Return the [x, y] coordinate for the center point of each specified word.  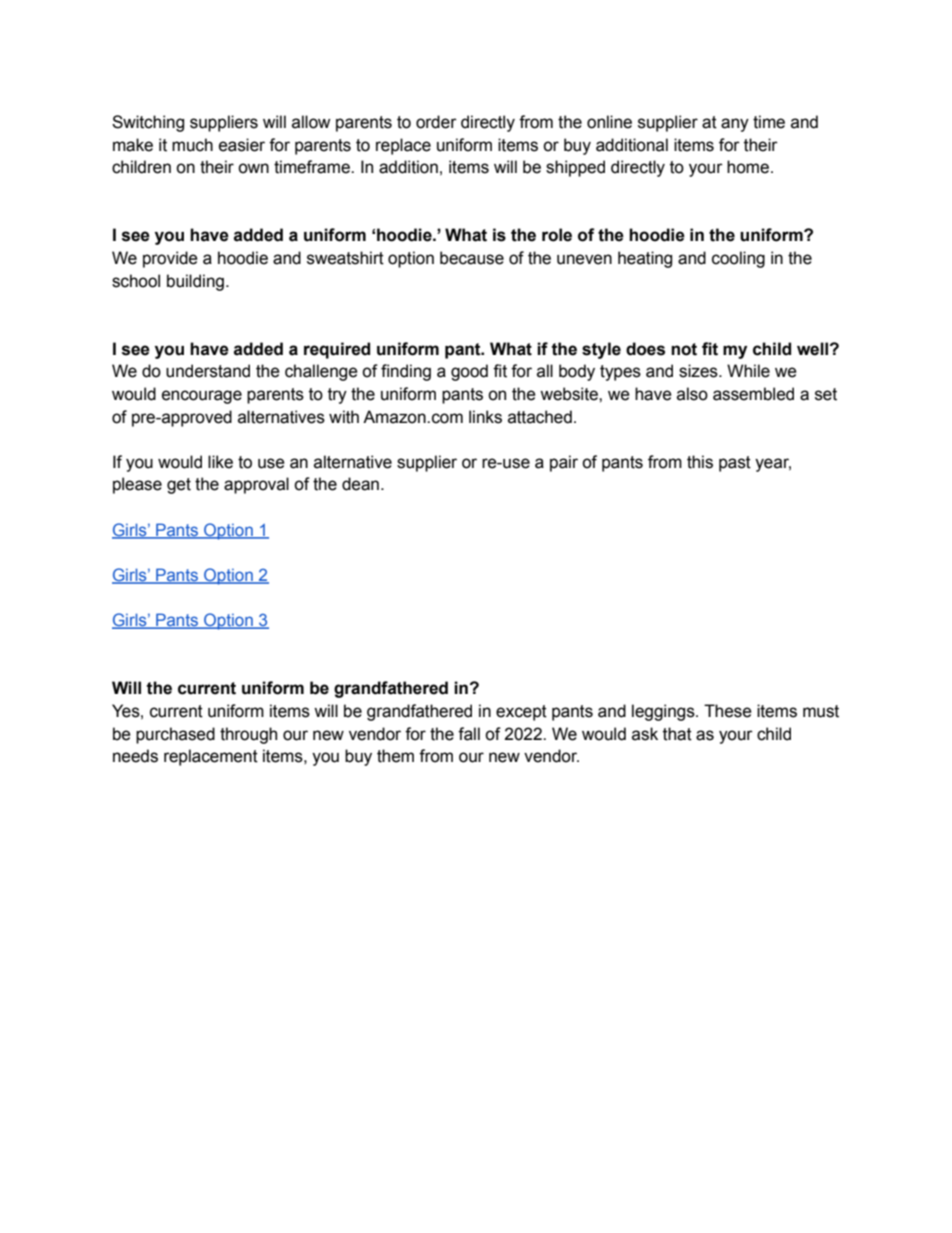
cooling [738, 259]
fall [469, 734]
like [220, 462]
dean [360, 484]
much [192, 145]
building [195, 282]
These [728, 711]
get [179, 486]
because [472, 258]
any [735, 125]
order [436, 122]
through [248, 735]
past [735, 464]
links [485, 417]
